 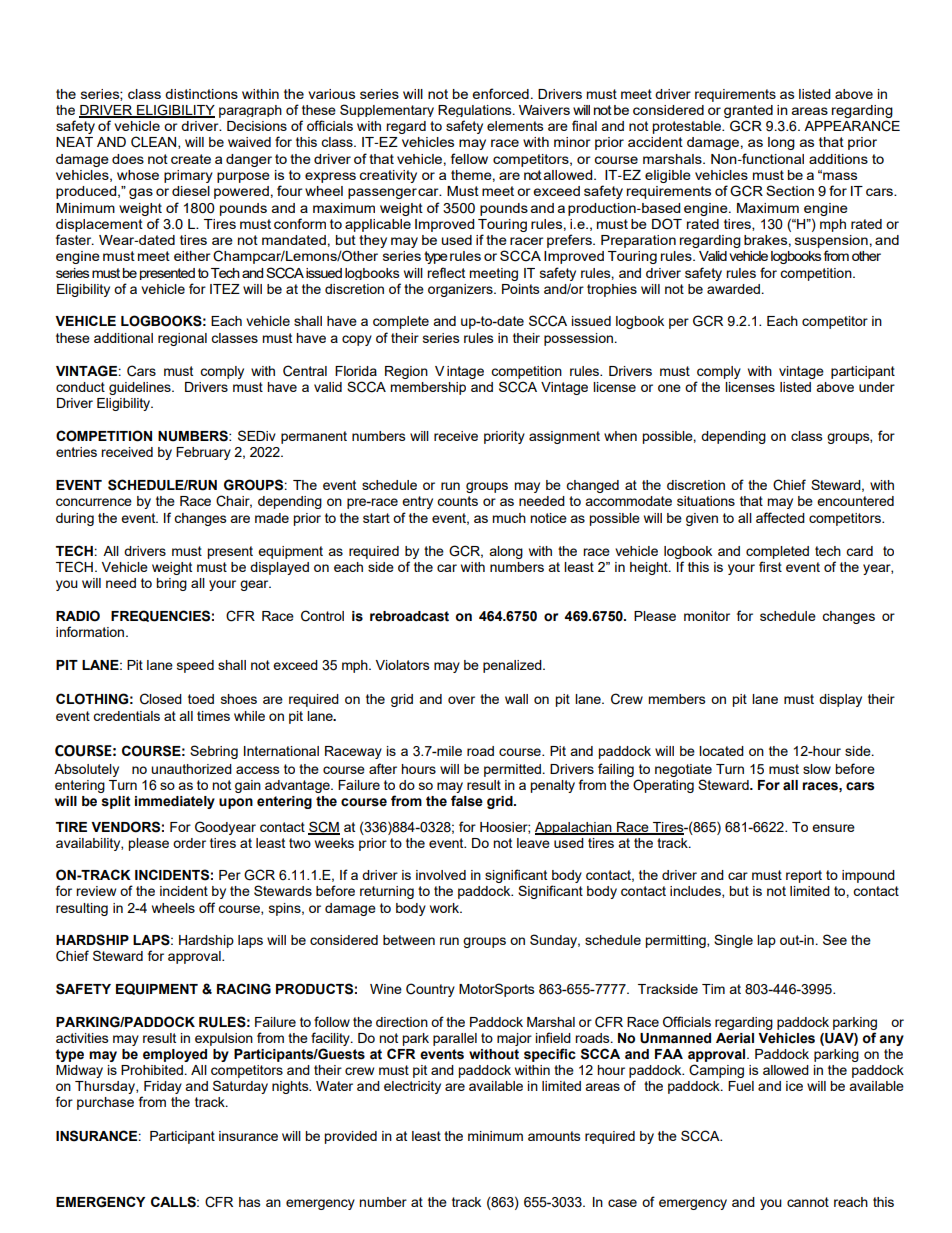 I want to click on review, so click(x=96, y=891).
